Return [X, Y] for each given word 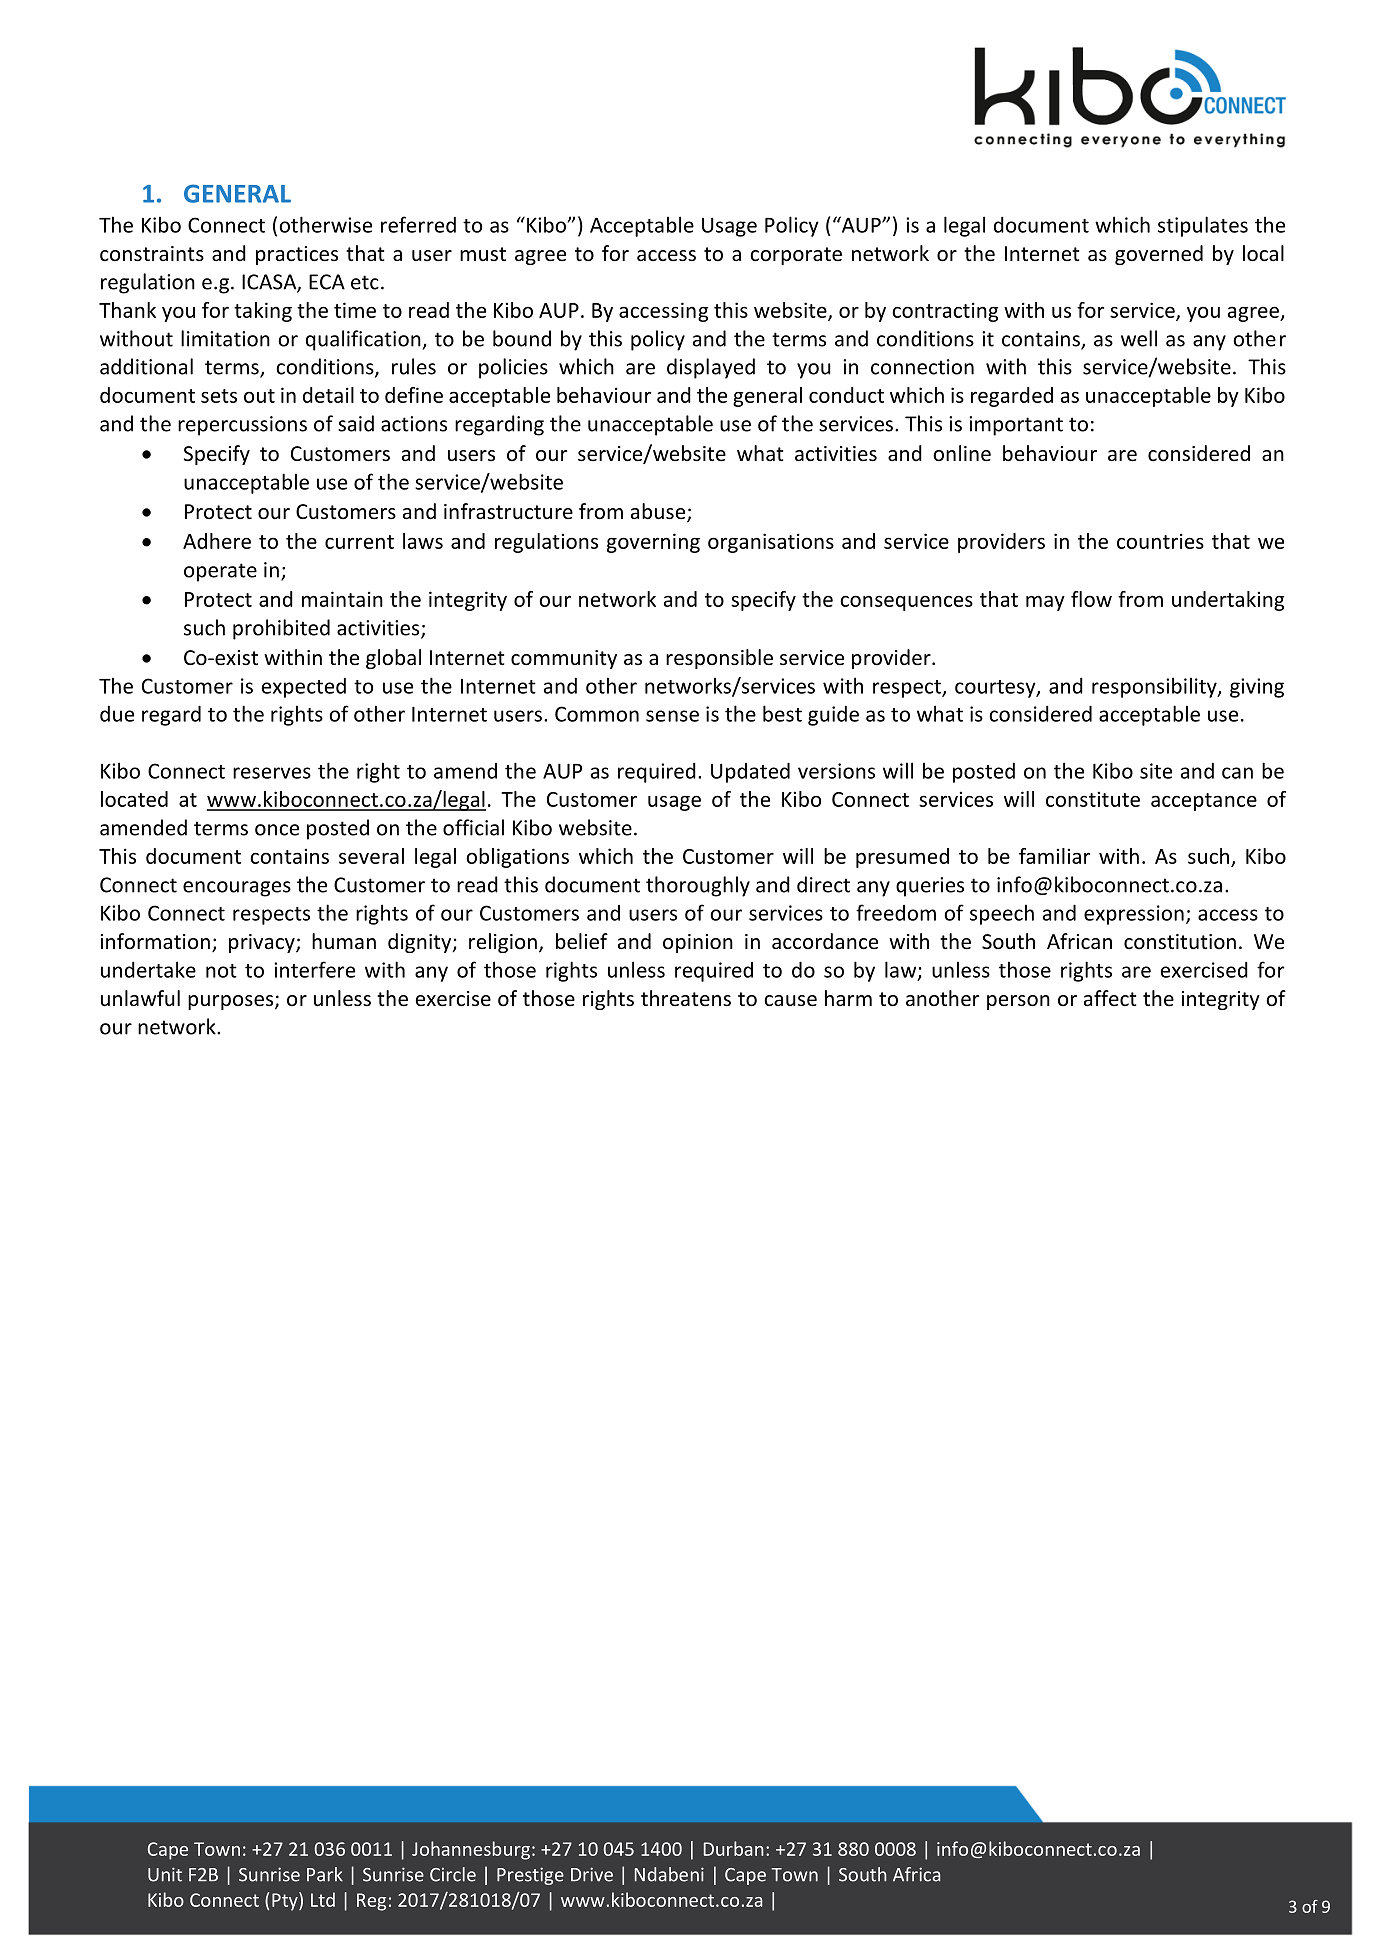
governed [1159, 255]
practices [297, 255]
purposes [232, 1002]
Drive [592, 1874]
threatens [686, 998]
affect [1110, 998]
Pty [286, 1901]
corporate [796, 256]
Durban [734, 1848]
